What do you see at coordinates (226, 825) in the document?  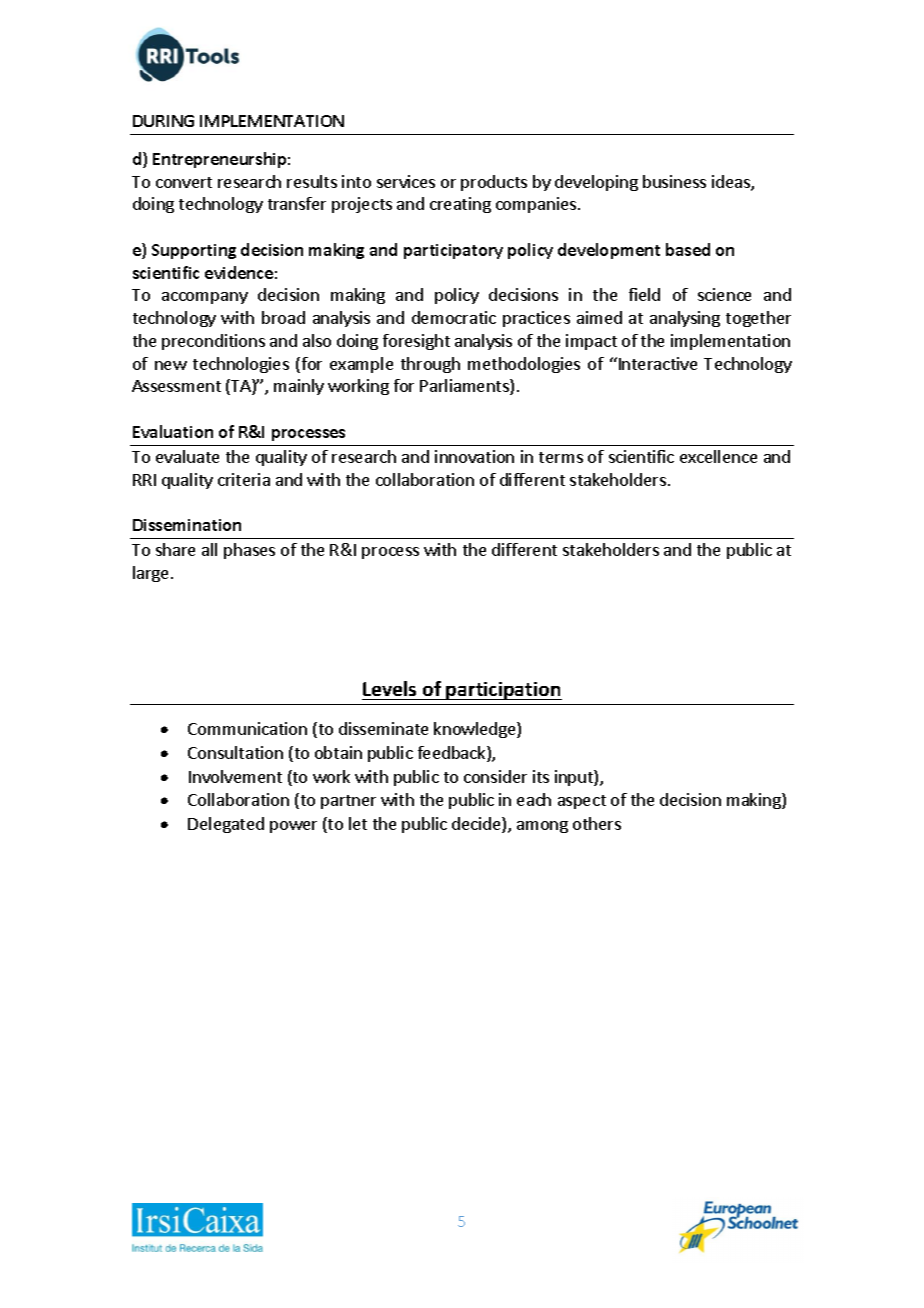 I see `Delegated` at bounding box center [226, 825].
